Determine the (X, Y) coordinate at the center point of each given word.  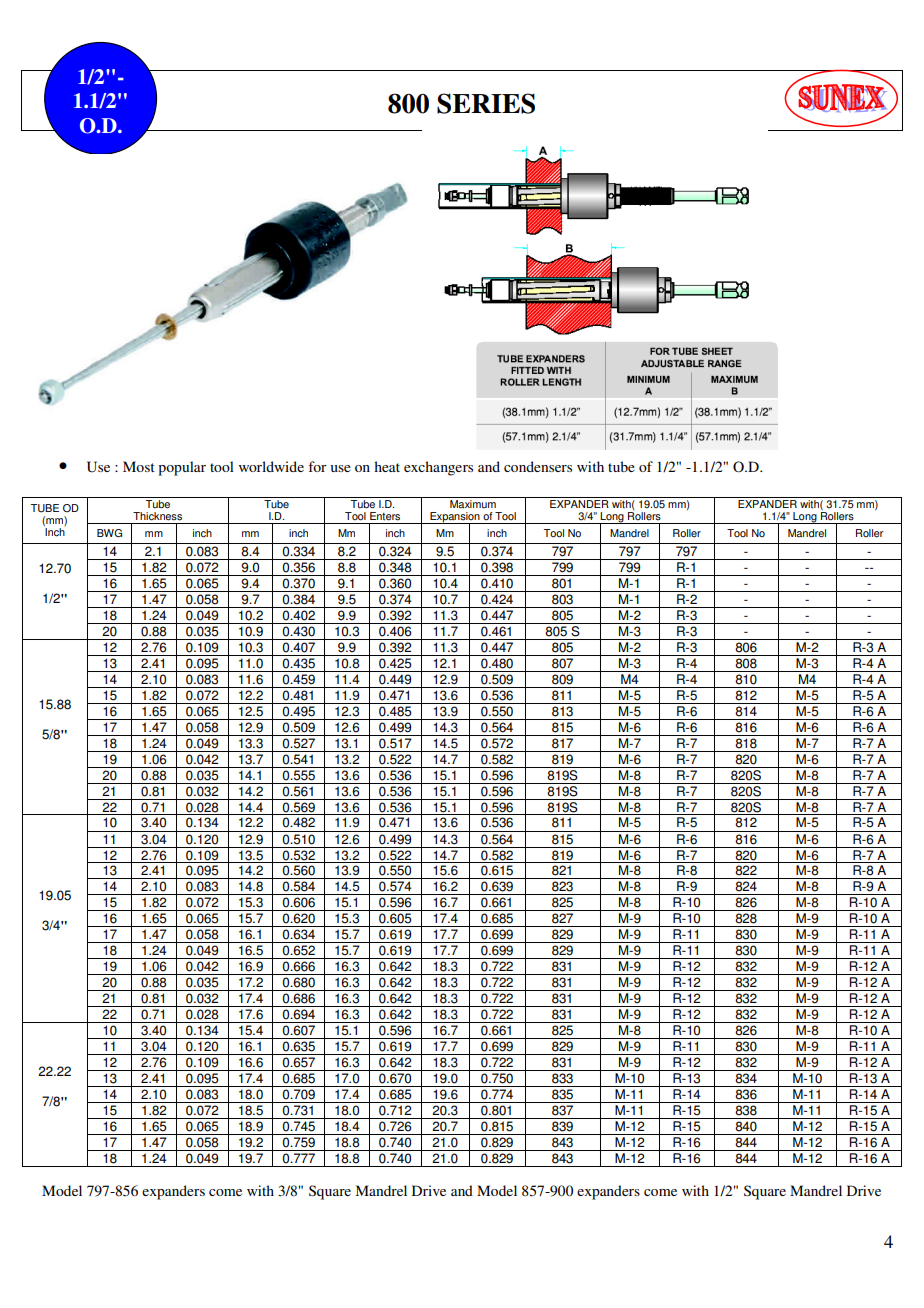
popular (182, 468)
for (317, 466)
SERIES (486, 103)
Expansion (455, 518)
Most (139, 466)
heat (387, 466)
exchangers (438, 468)
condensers (538, 466)
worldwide (271, 466)
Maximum (473, 503)
